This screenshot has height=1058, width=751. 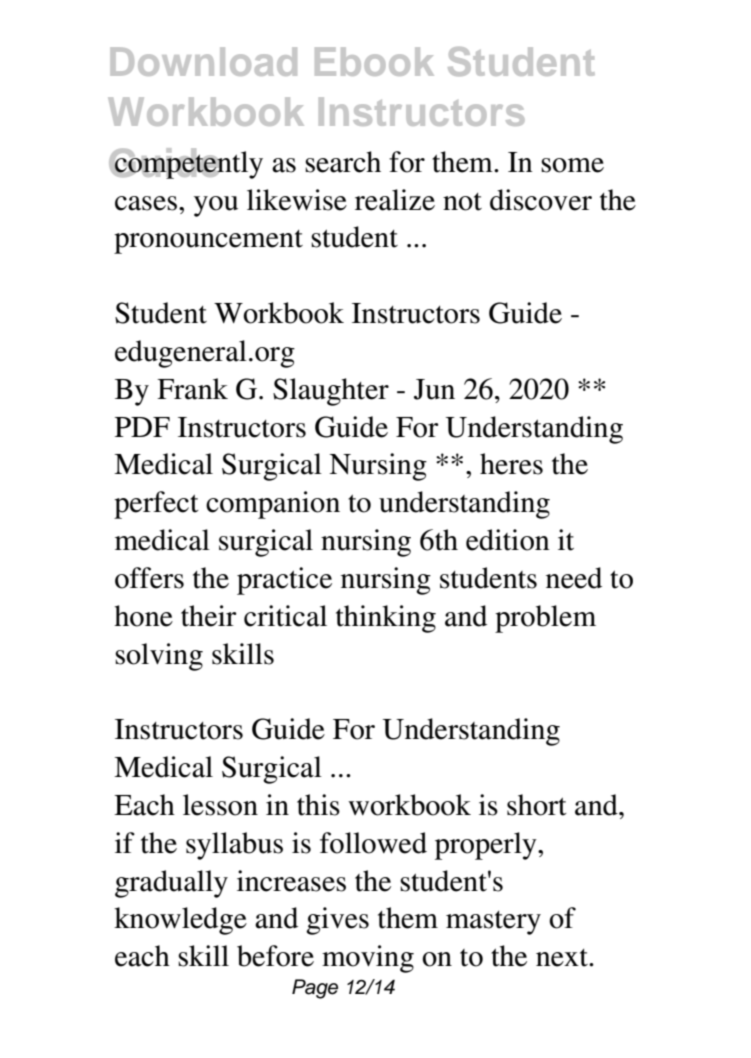 I want to click on knowledge, so click(x=180, y=921).
